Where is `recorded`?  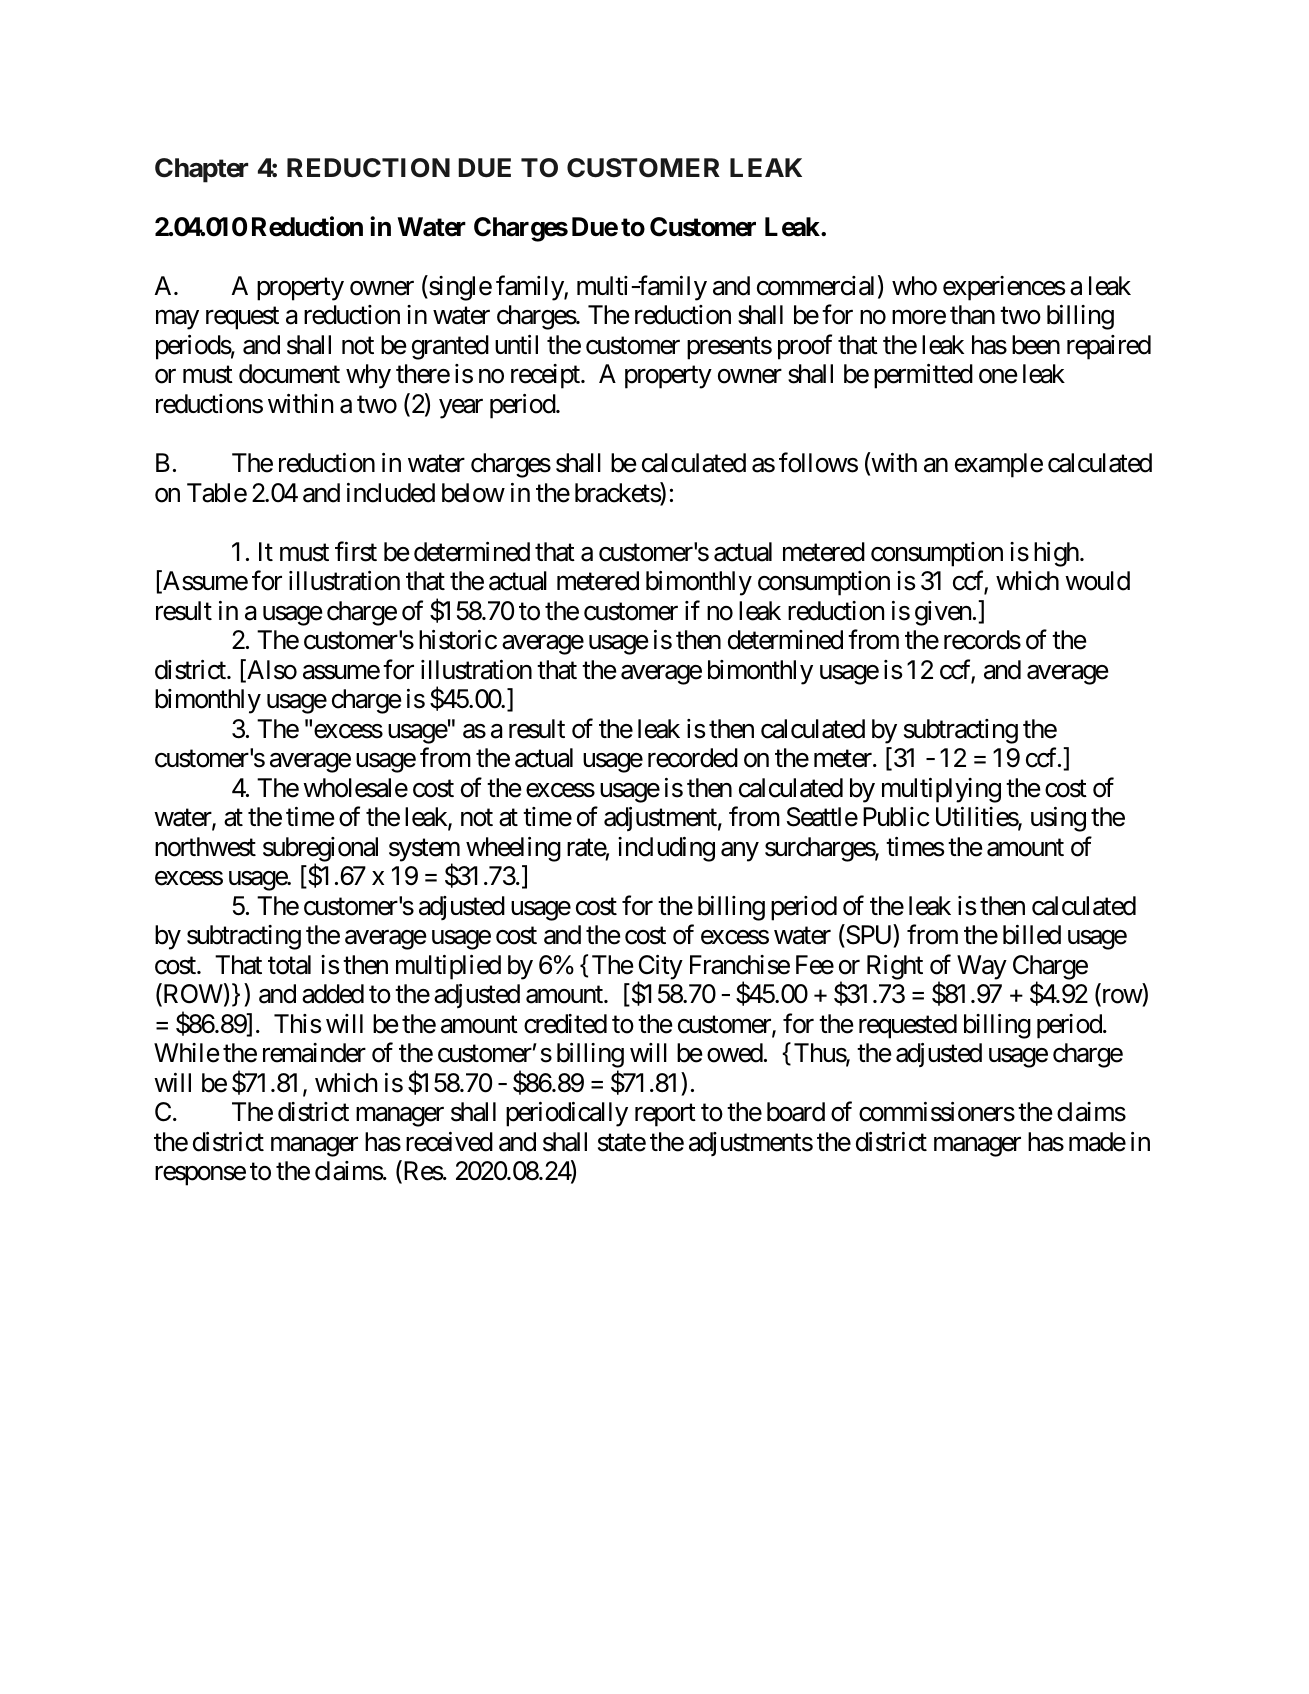 recorded is located at coordinates (693, 758).
